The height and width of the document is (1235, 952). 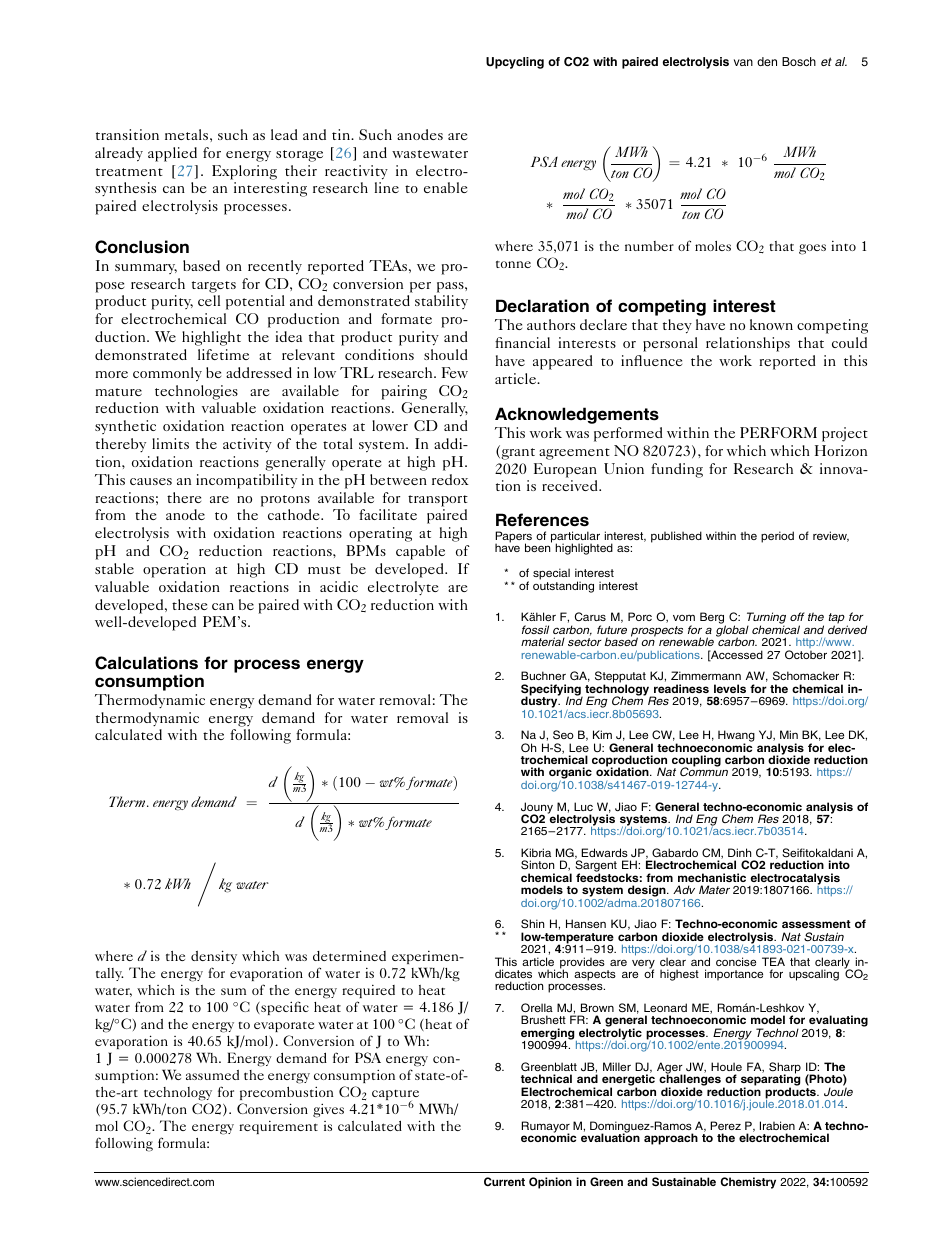 What do you see at coordinates (189, 604) in the document?
I see `these` at bounding box center [189, 604].
